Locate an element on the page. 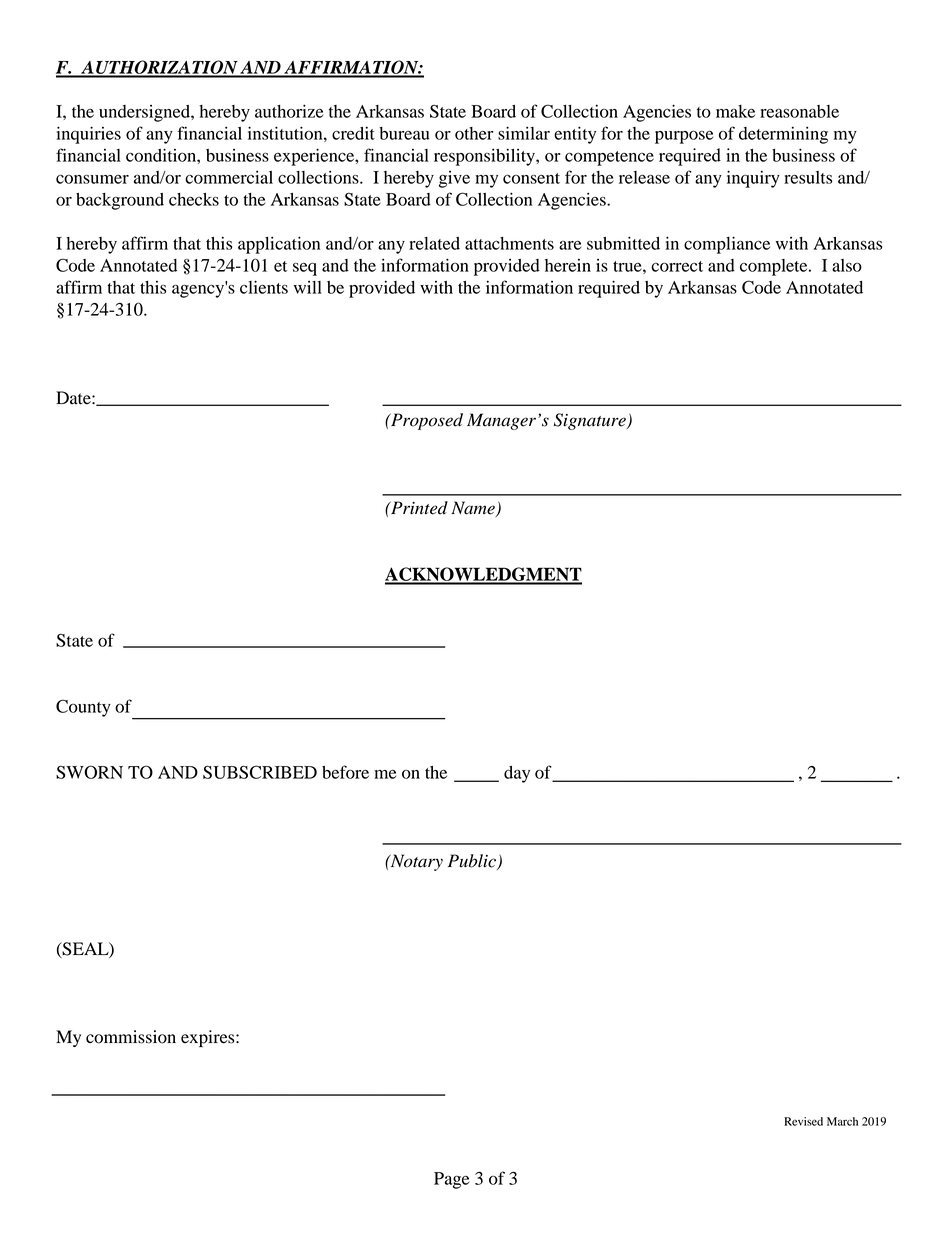 The height and width of the image is (1233, 952). undersigned is located at coordinates (145, 113).
